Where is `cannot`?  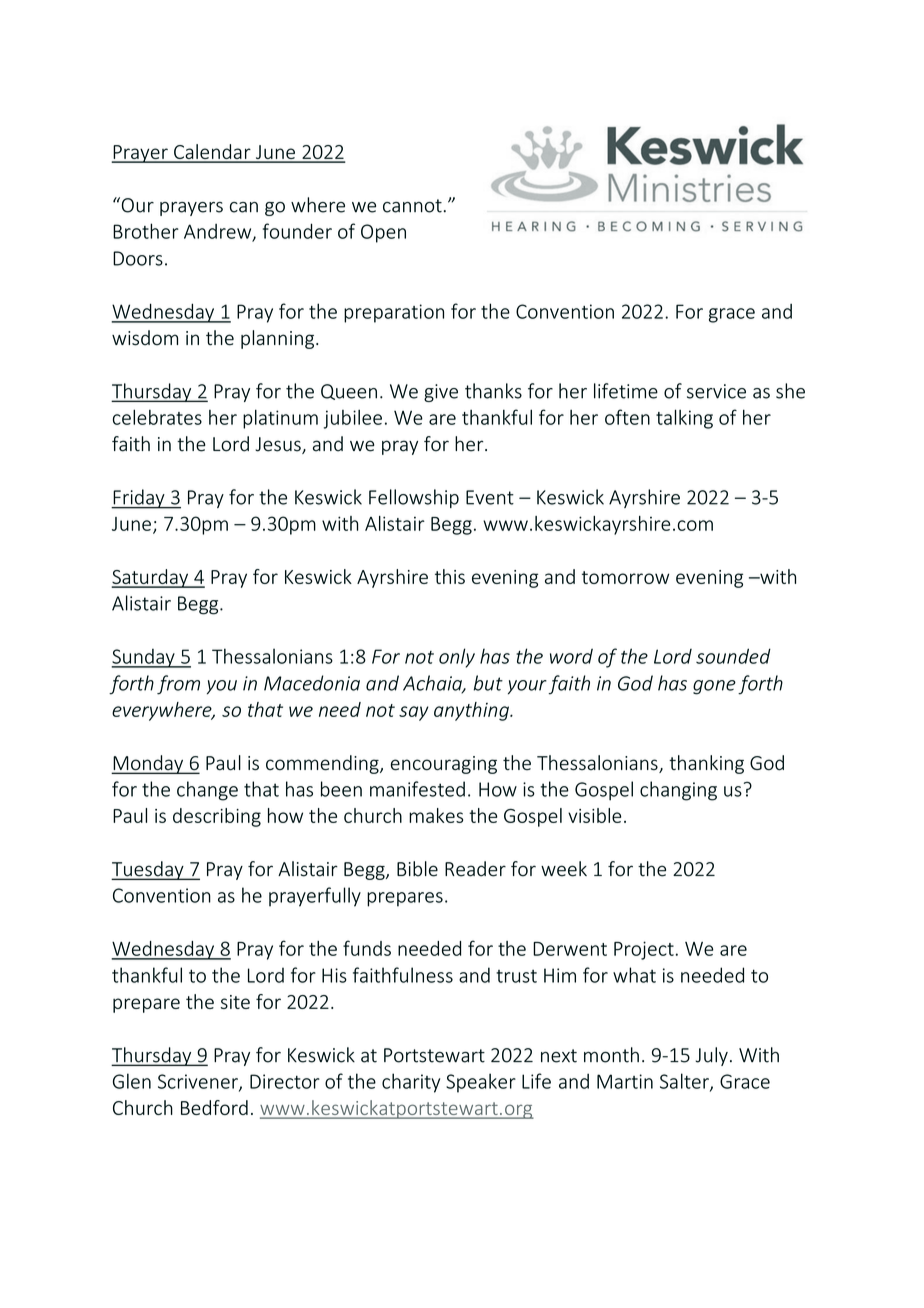 cannot is located at coordinates (412, 206).
